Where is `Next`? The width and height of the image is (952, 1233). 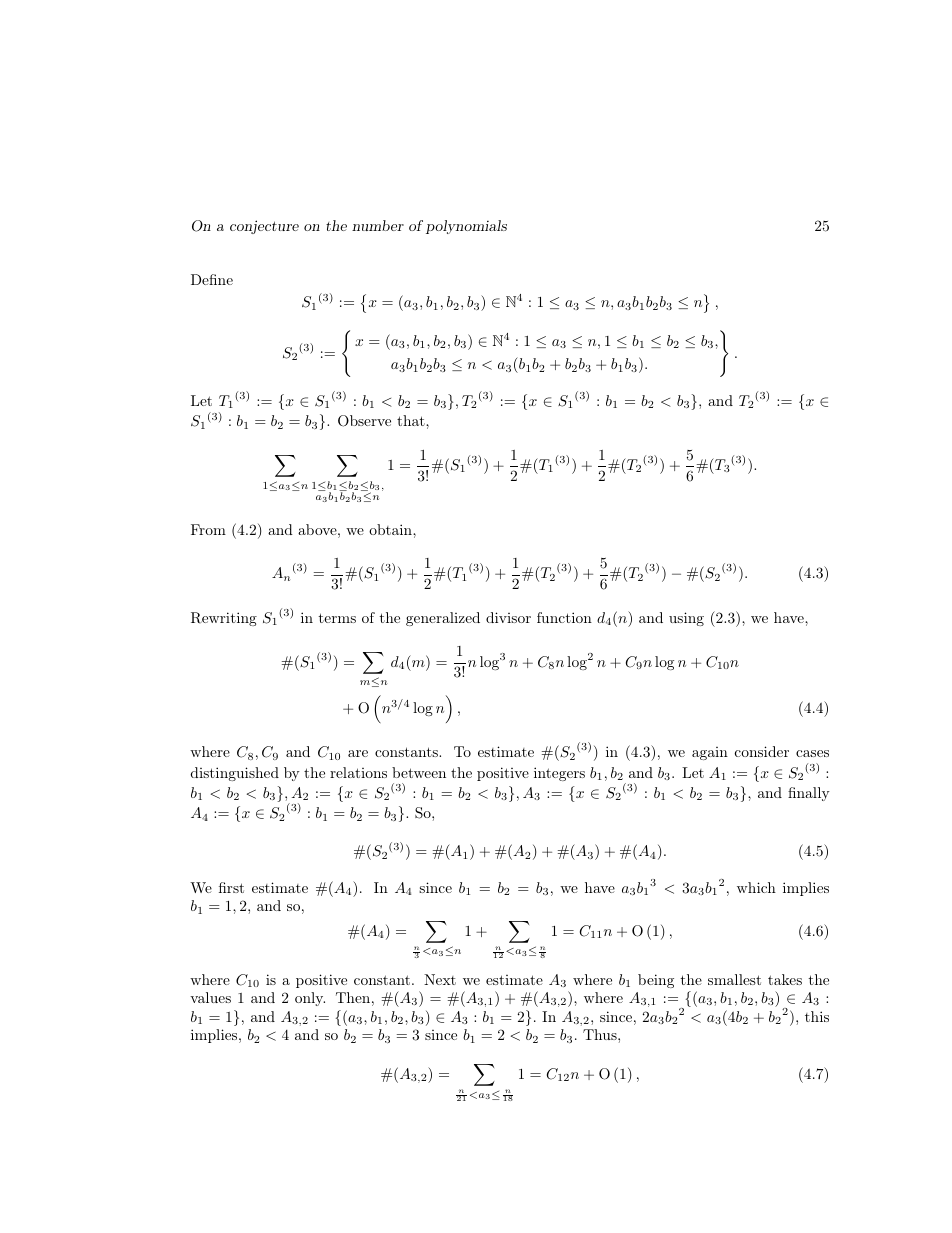
Next is located at coordinates (440, 979).
